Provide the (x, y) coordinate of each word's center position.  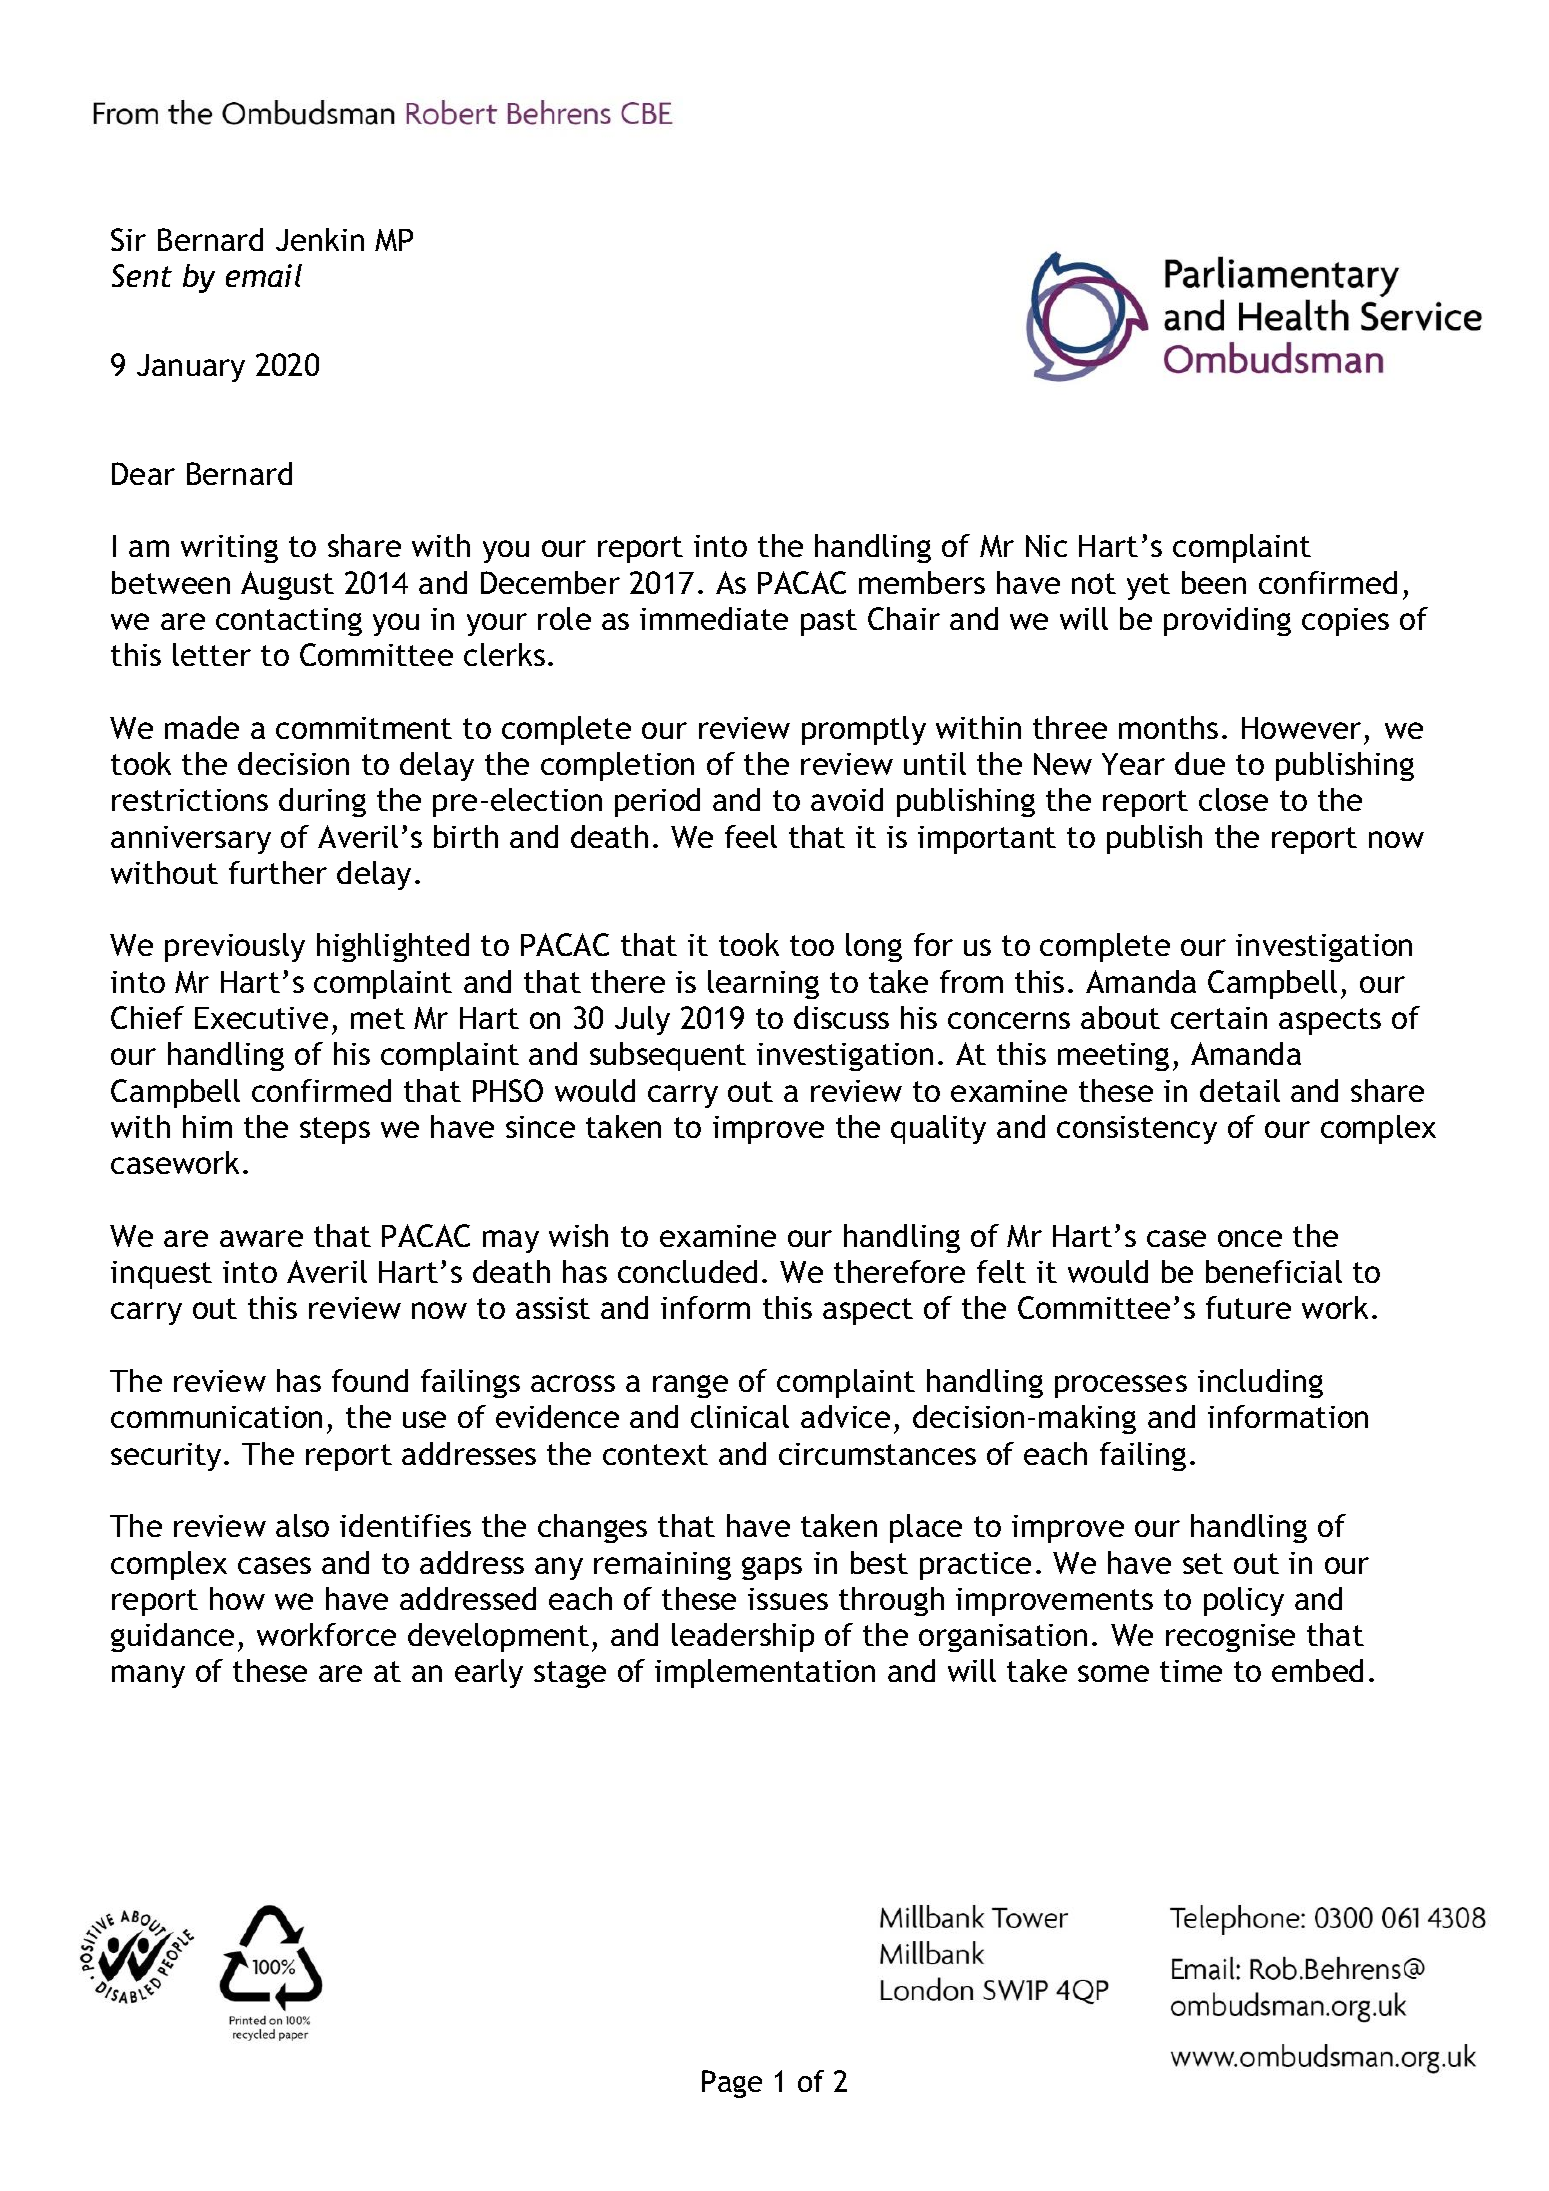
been (1214, 582)
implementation (765, 1673)
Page (732, 2084)
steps (335, 1130)
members (922, 582)
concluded (687, 1271)
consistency (1137, 1130)
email (264, 275)
